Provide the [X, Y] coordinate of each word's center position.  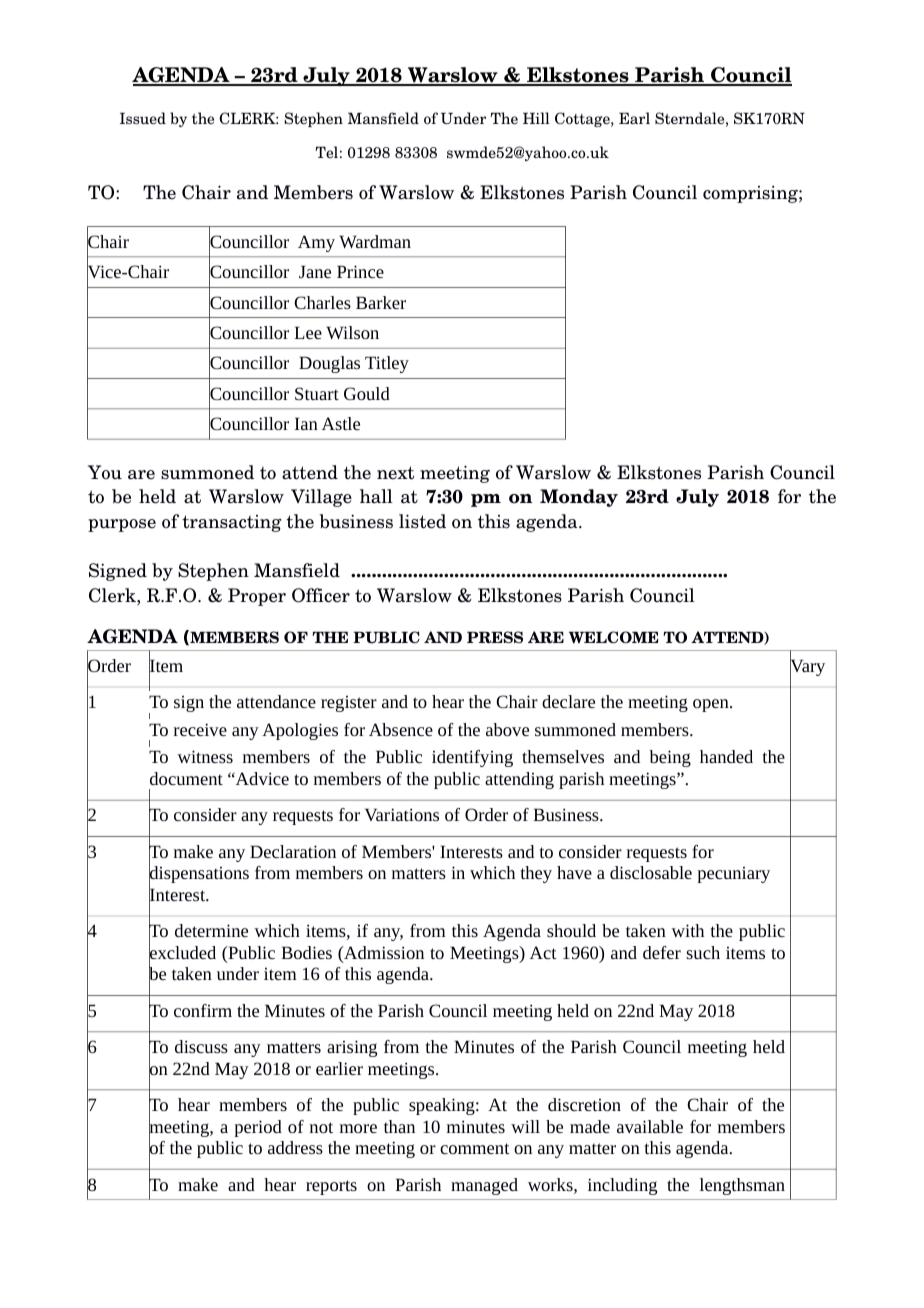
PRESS [495, 637]
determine [211, 930]
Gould [367, 393]
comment [475, 1148]
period [258, 1128]
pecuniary [733, 875]
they [536, 874]
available [650, 1126]
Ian [306, 423]
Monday [579, 498]
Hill [536, 118]
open [712, 705]
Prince [360, 271]
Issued [143, 118]
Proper [257, 597]
